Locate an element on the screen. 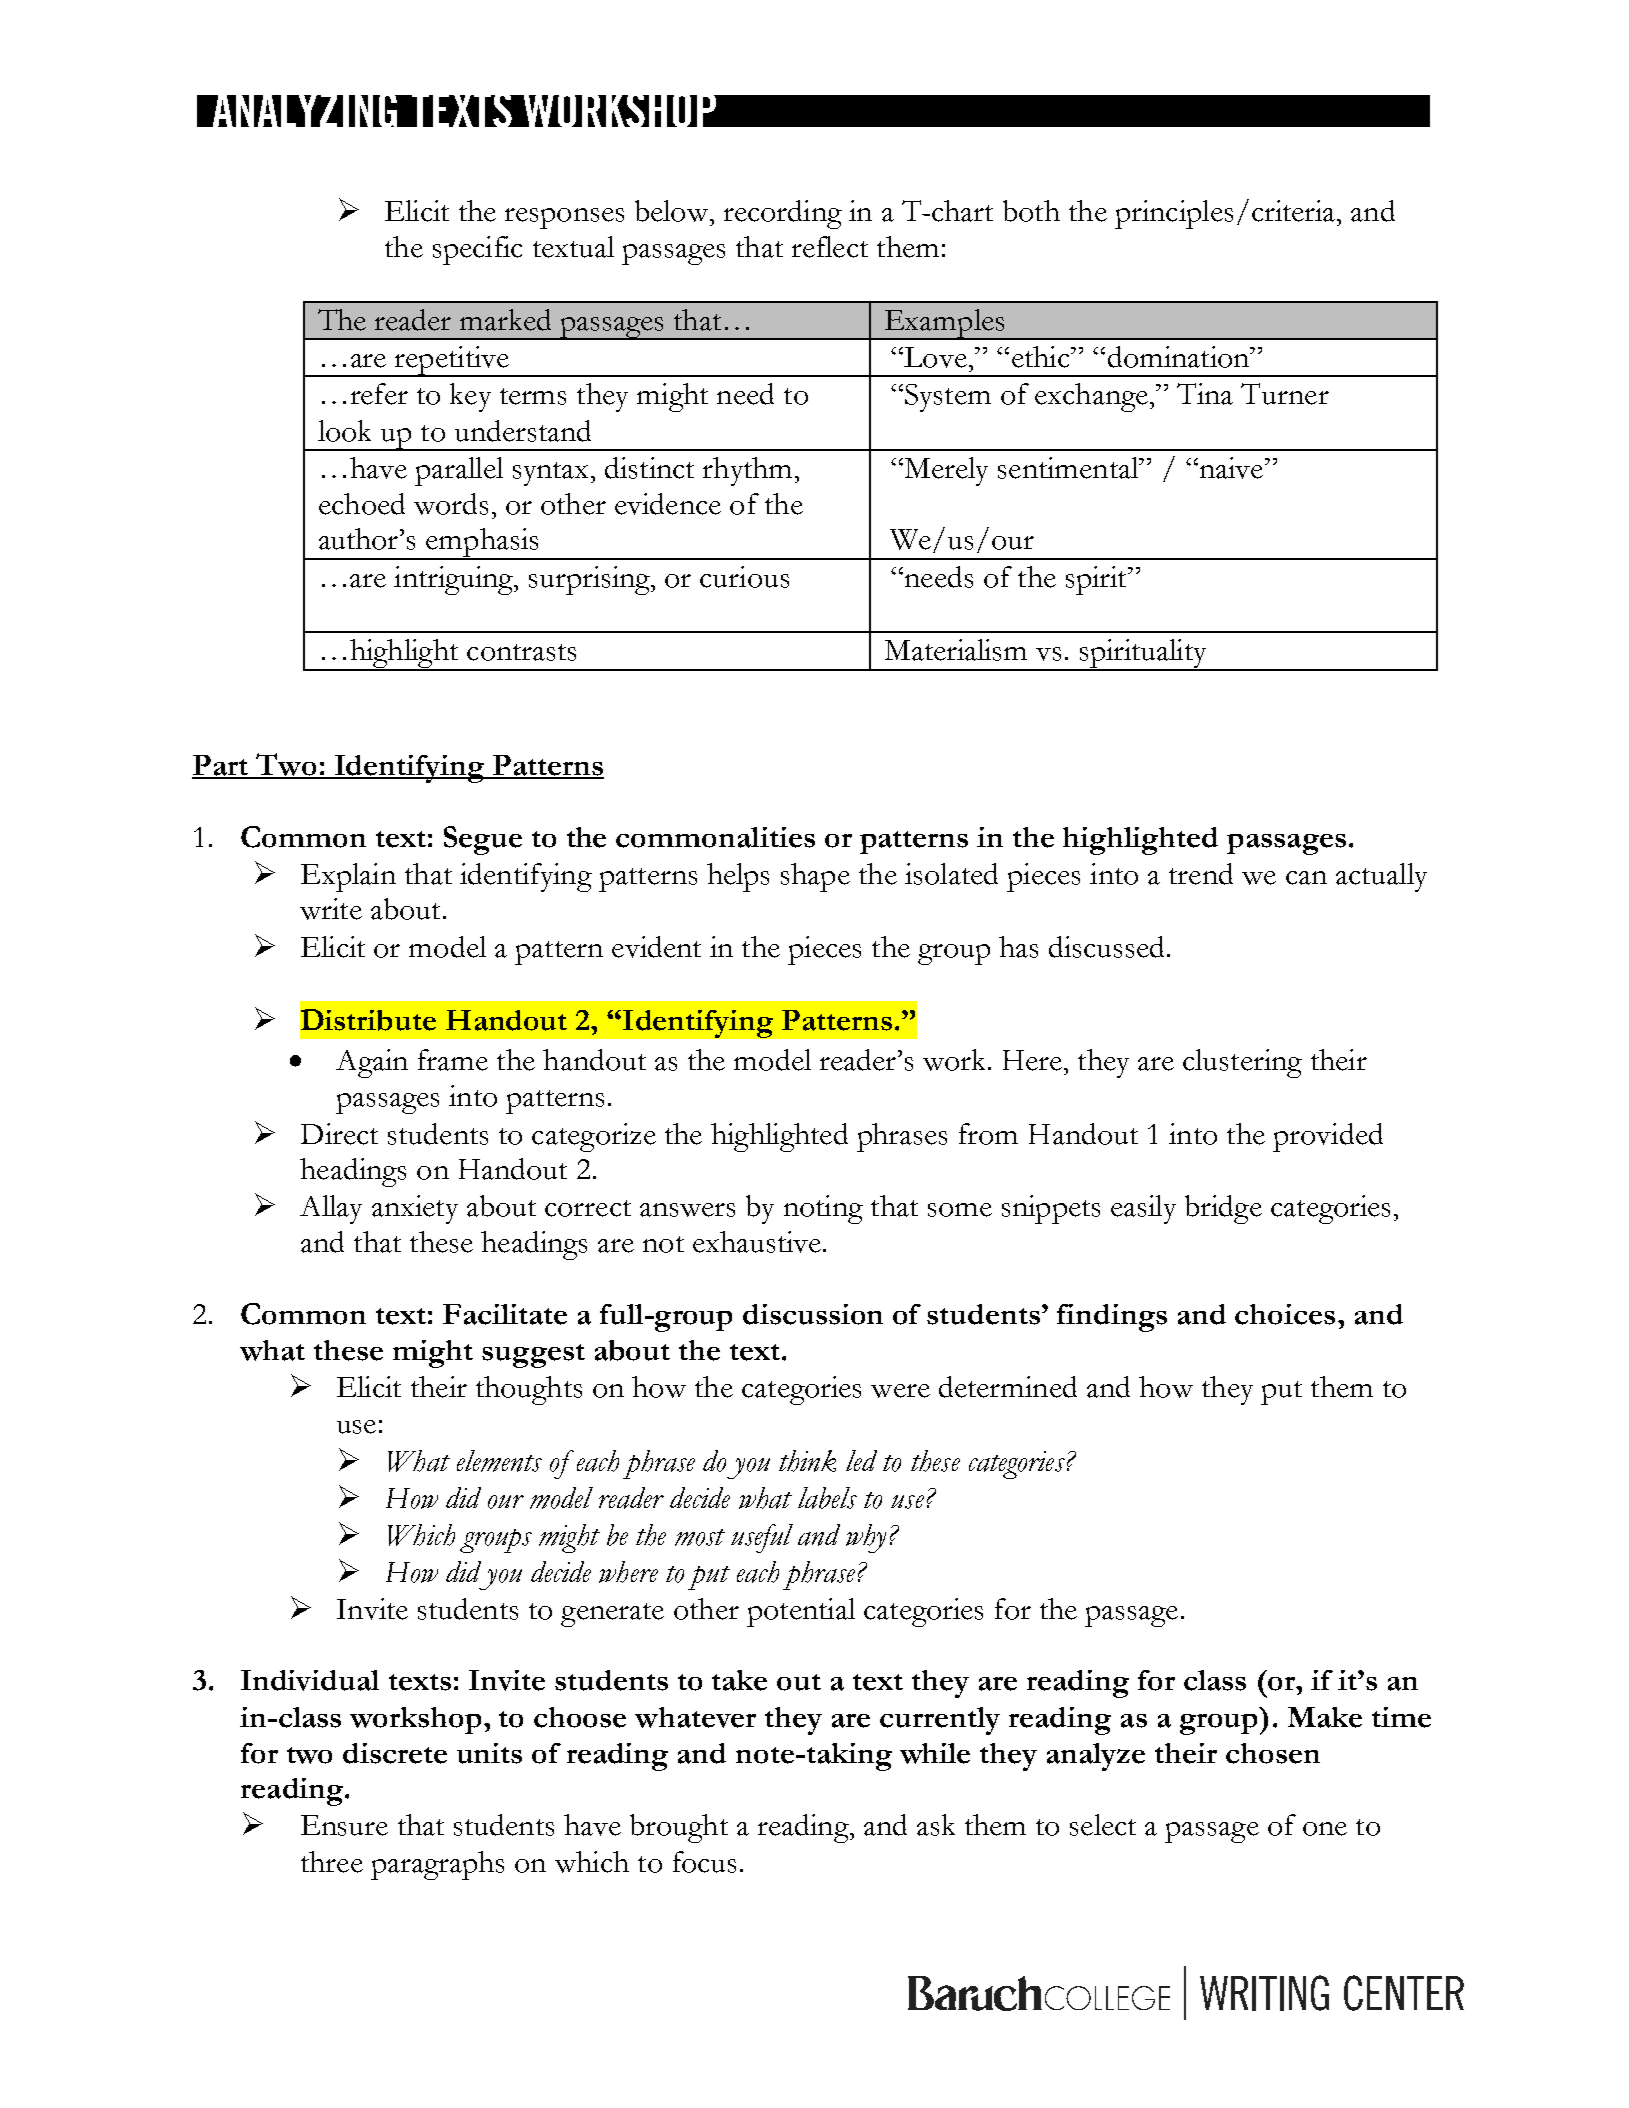 This screenshot has width=1629, height=2108. domination is located at coordinates (1180, 357).
